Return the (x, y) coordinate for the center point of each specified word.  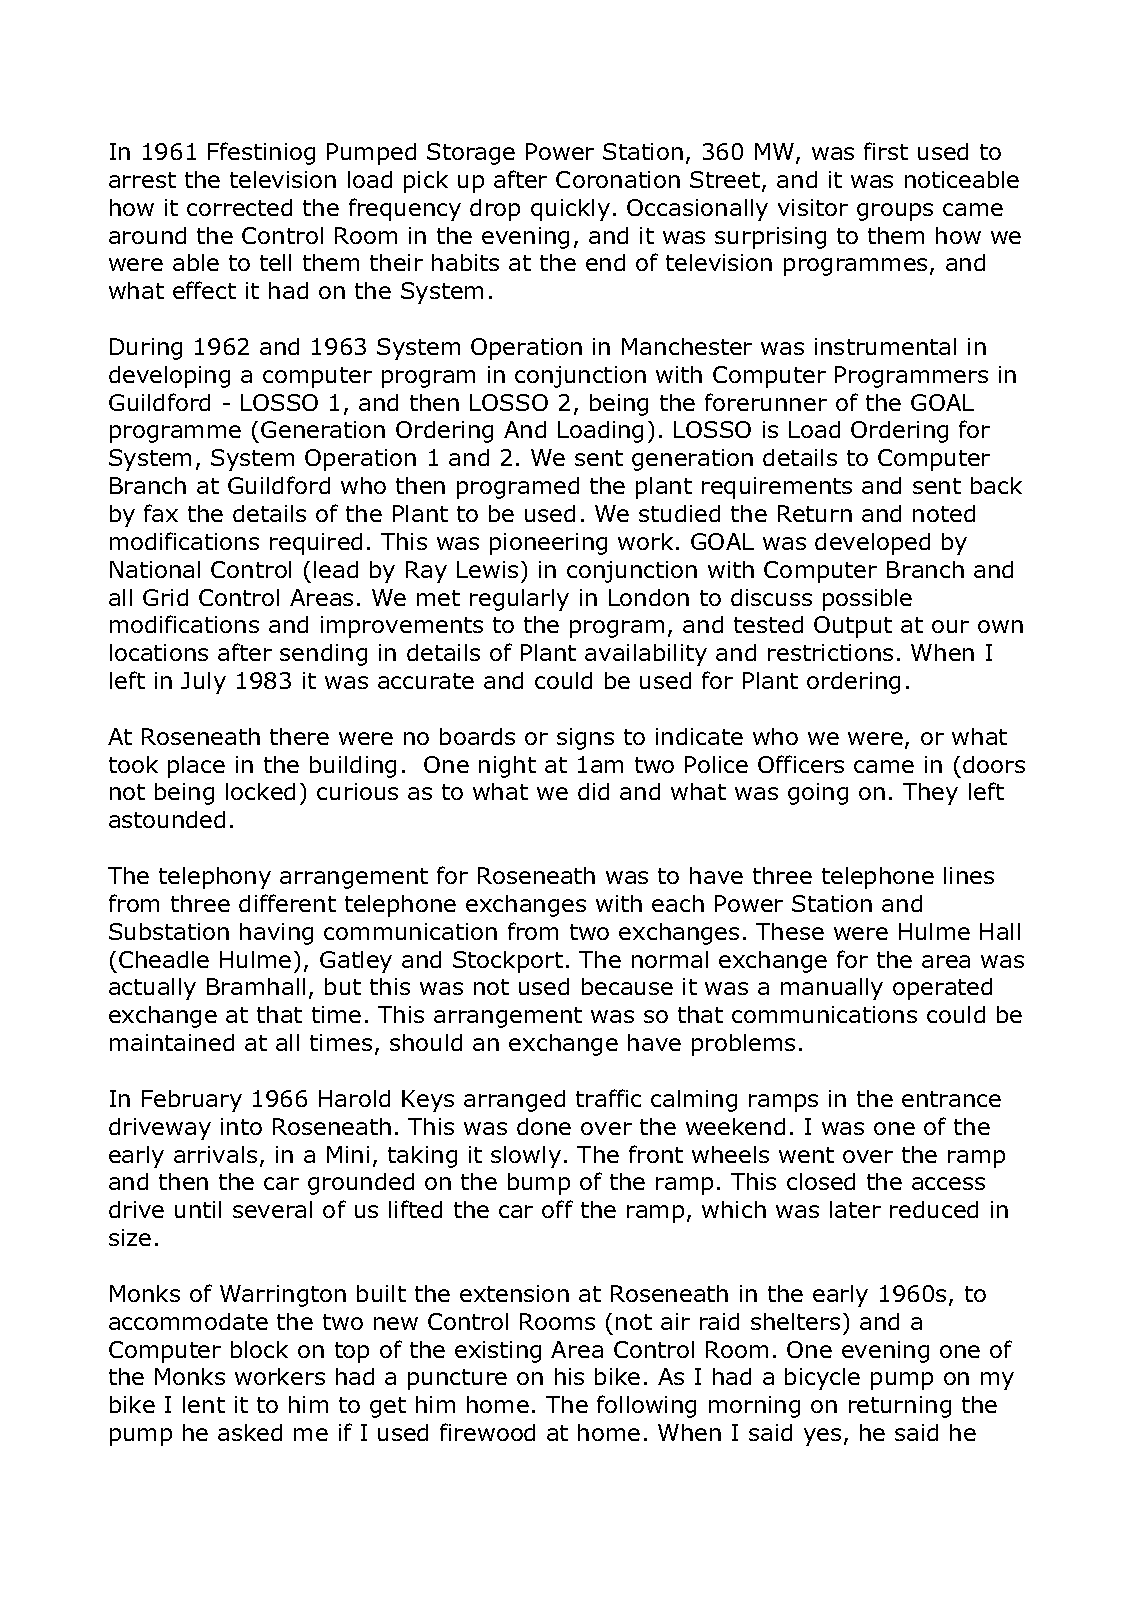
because (627, 986)
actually (152, 989)
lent (204, 1404)
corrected (239, 207)
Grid (165, 597)
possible (867, 600)
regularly (519, 600)
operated (942, 989)
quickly (570, 210)
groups (895, 212)
